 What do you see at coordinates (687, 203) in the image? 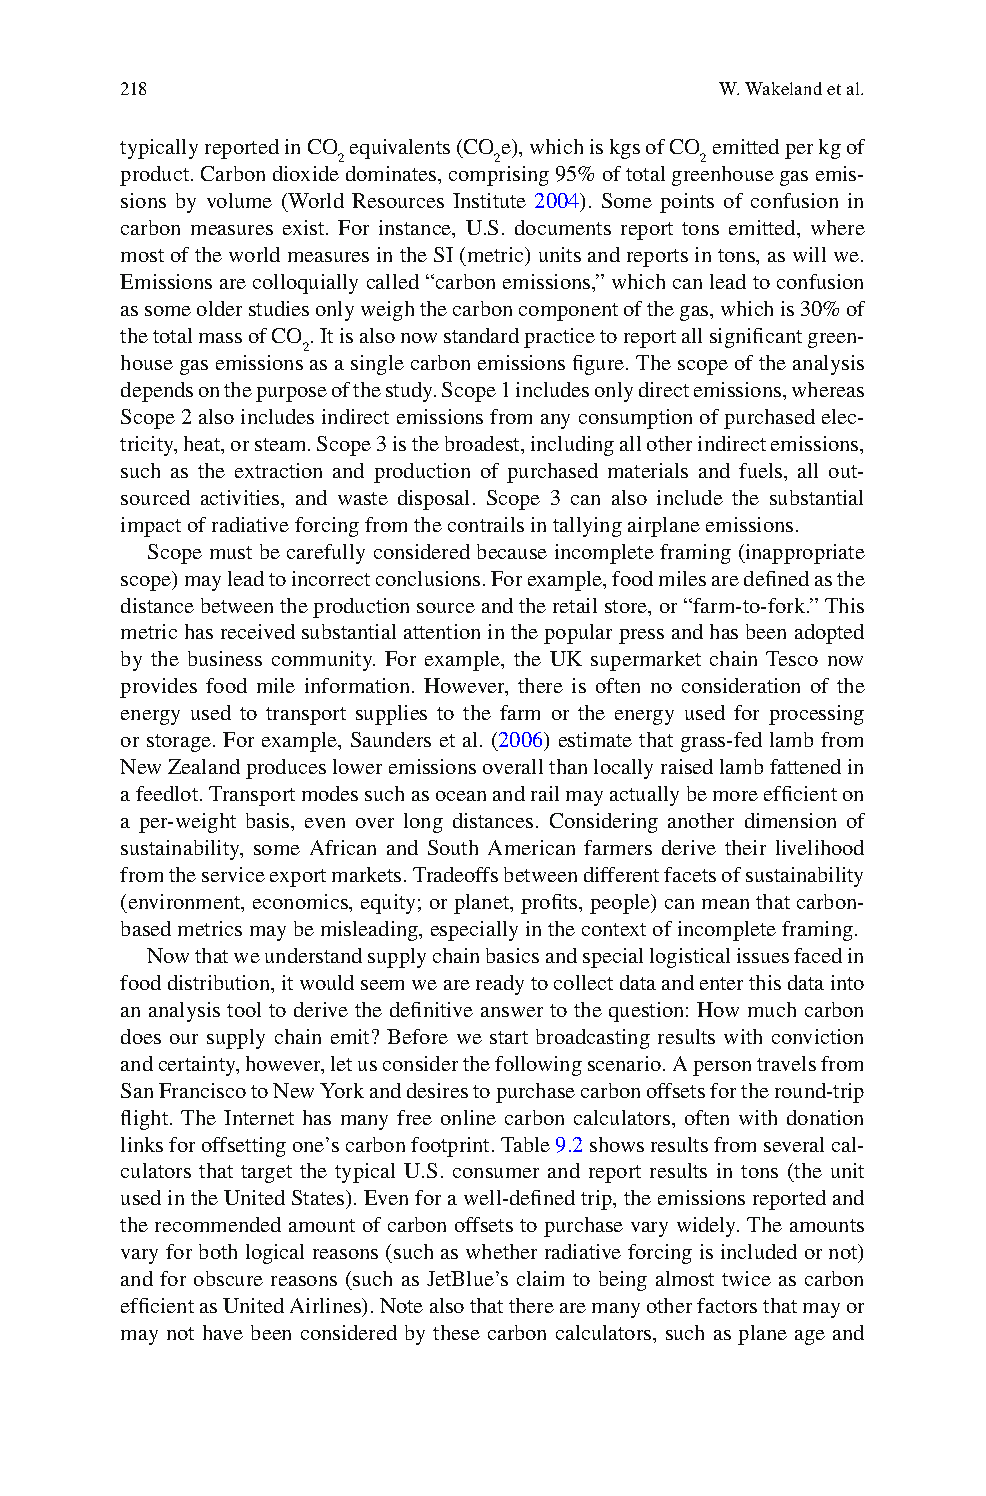
I see `points` at bounding box center [687, 203].
